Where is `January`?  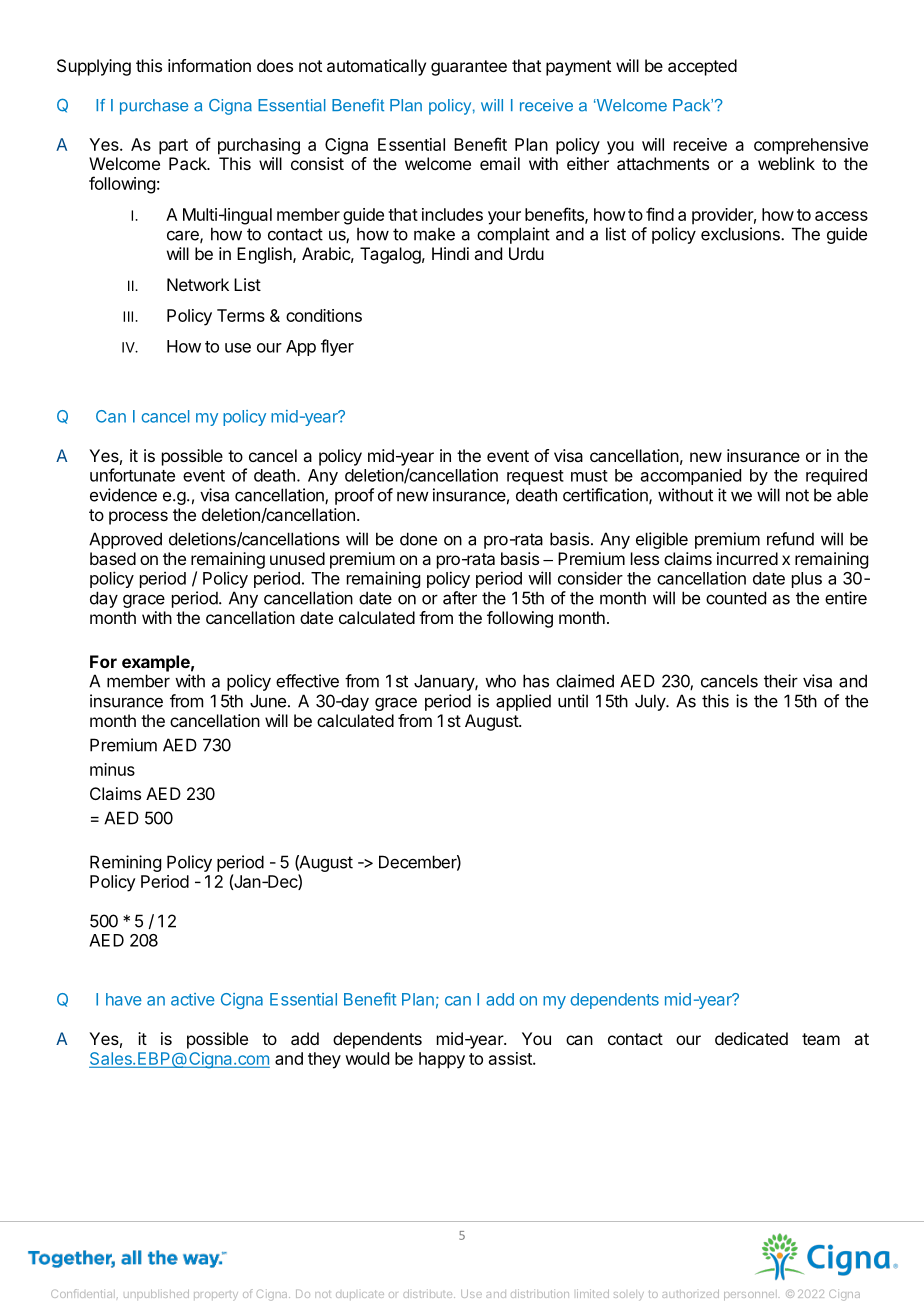
January is located at coordinates (445, 682).
